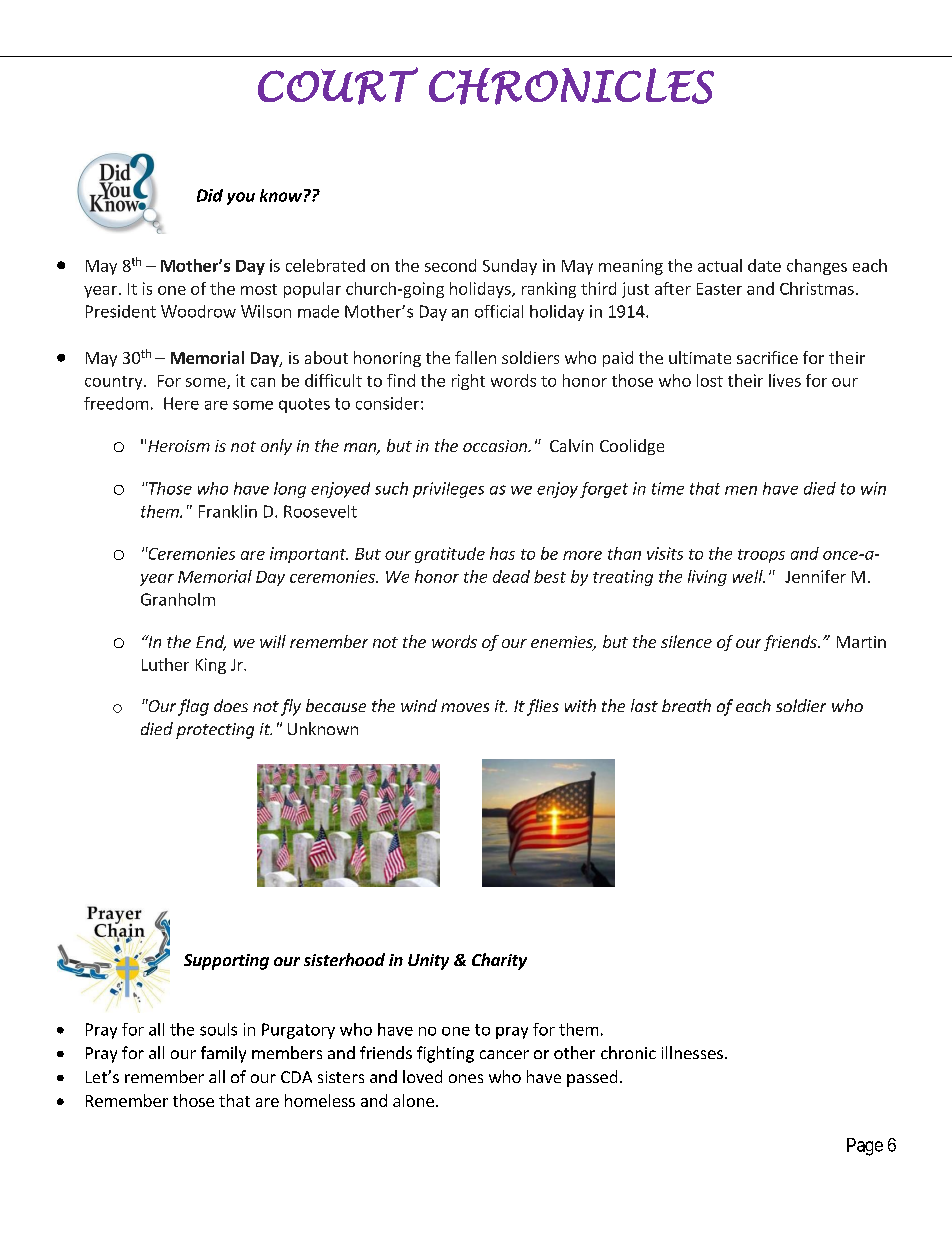 The image size is (952, 1233). What do you see at coordinates (178, 599) in the screenshot?
I see `Granholm` at bounding box center [178, 599].
